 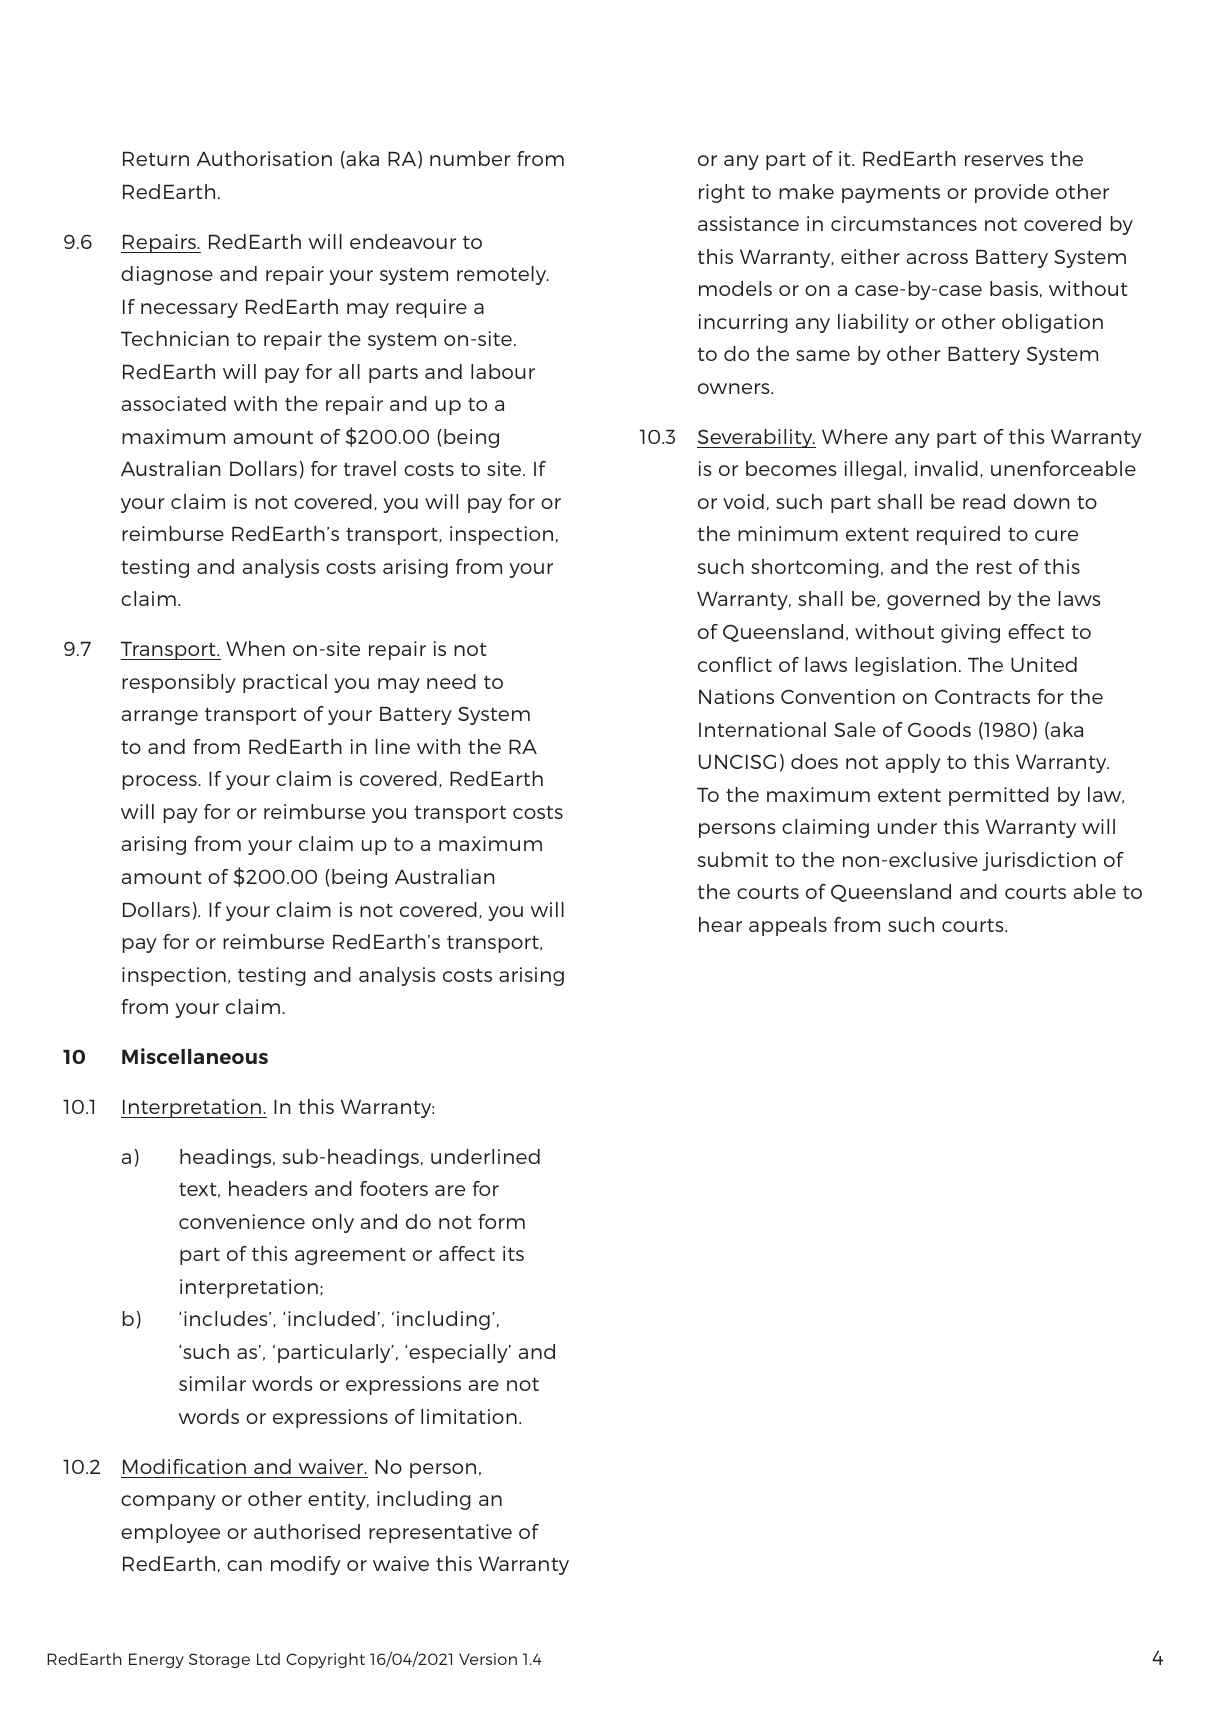 What do you see at coordinates (720, 924) in the document?
I see `hear` at bounding box center [720, 924].
